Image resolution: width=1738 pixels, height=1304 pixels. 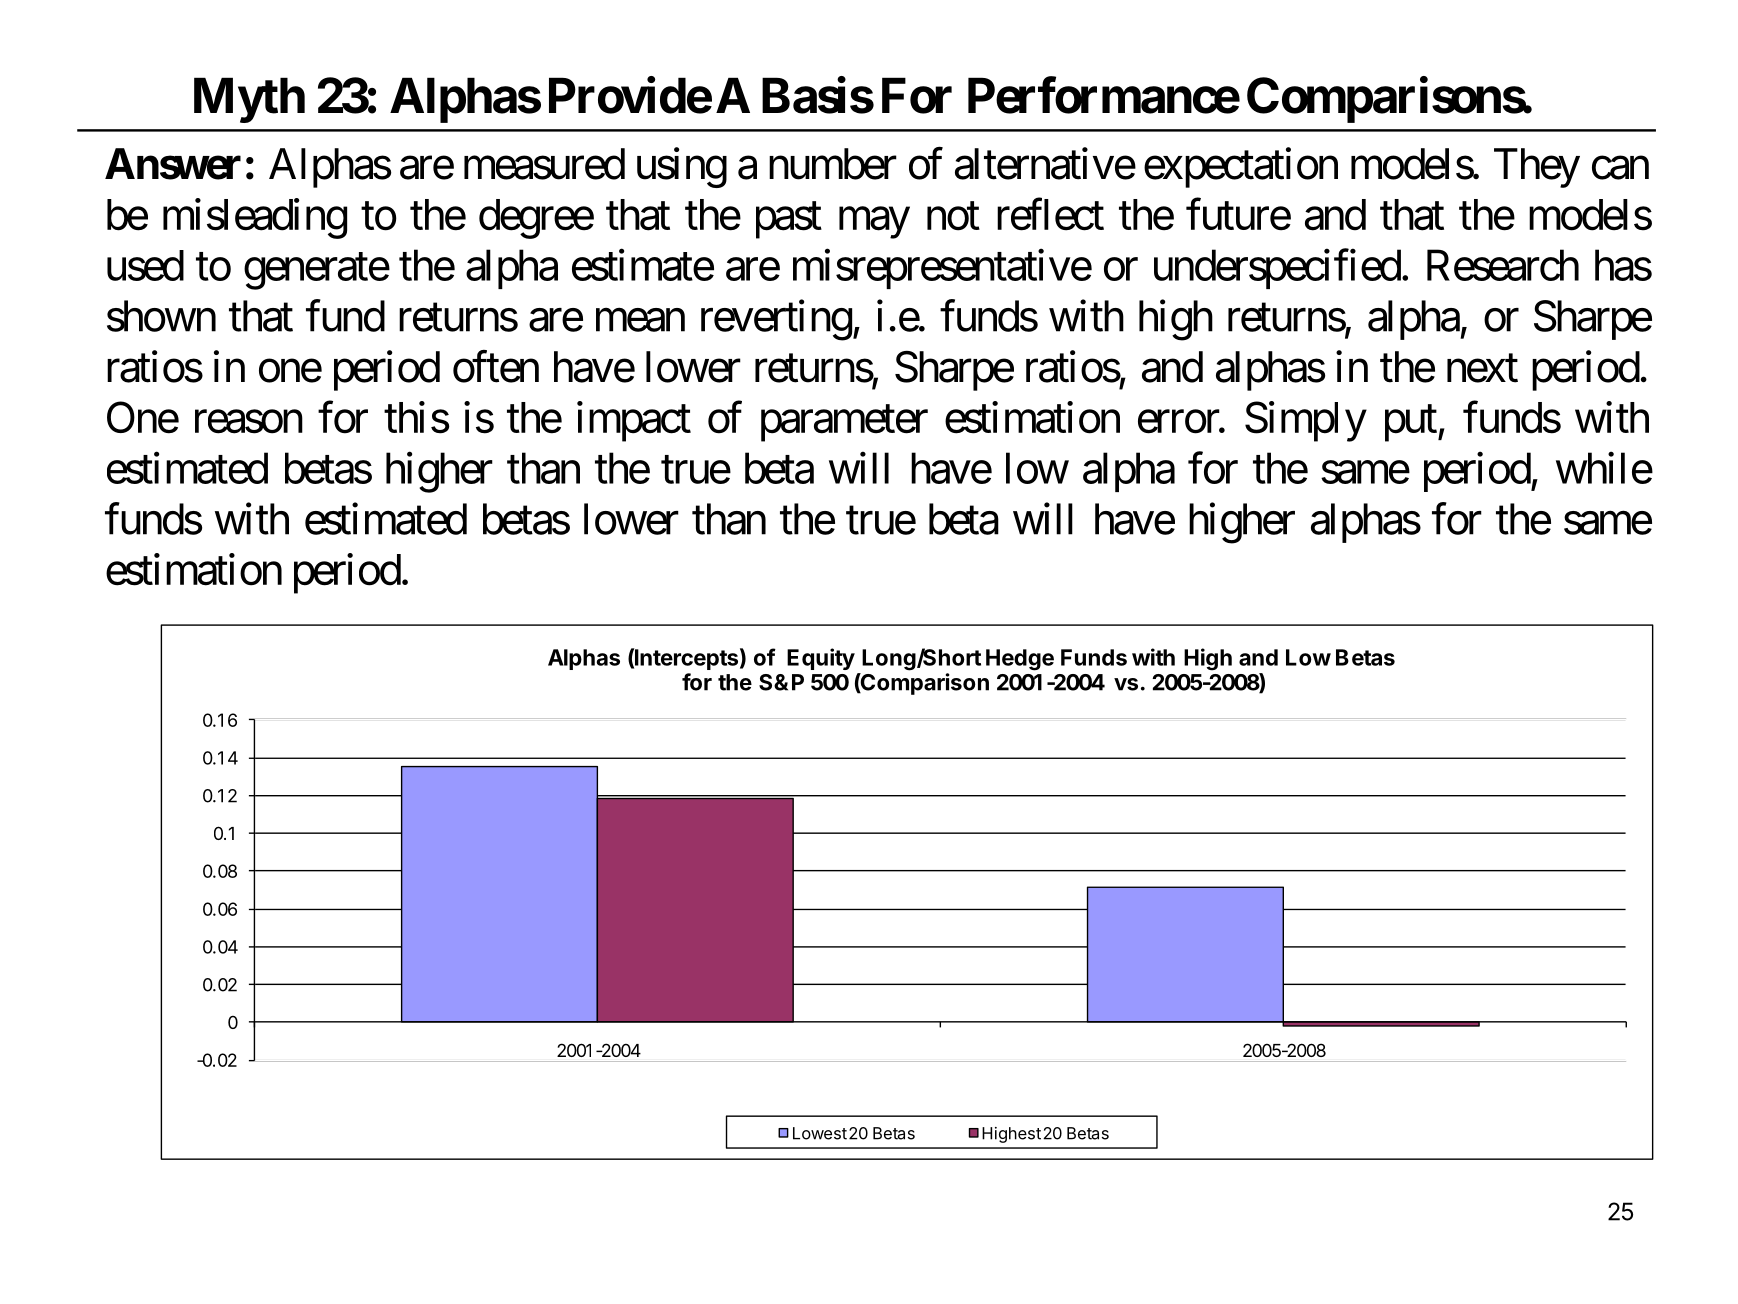 What do you see at coordinates (1411, 424) in the screenshot?
I see `put` at bounding box center [1411, 424].
